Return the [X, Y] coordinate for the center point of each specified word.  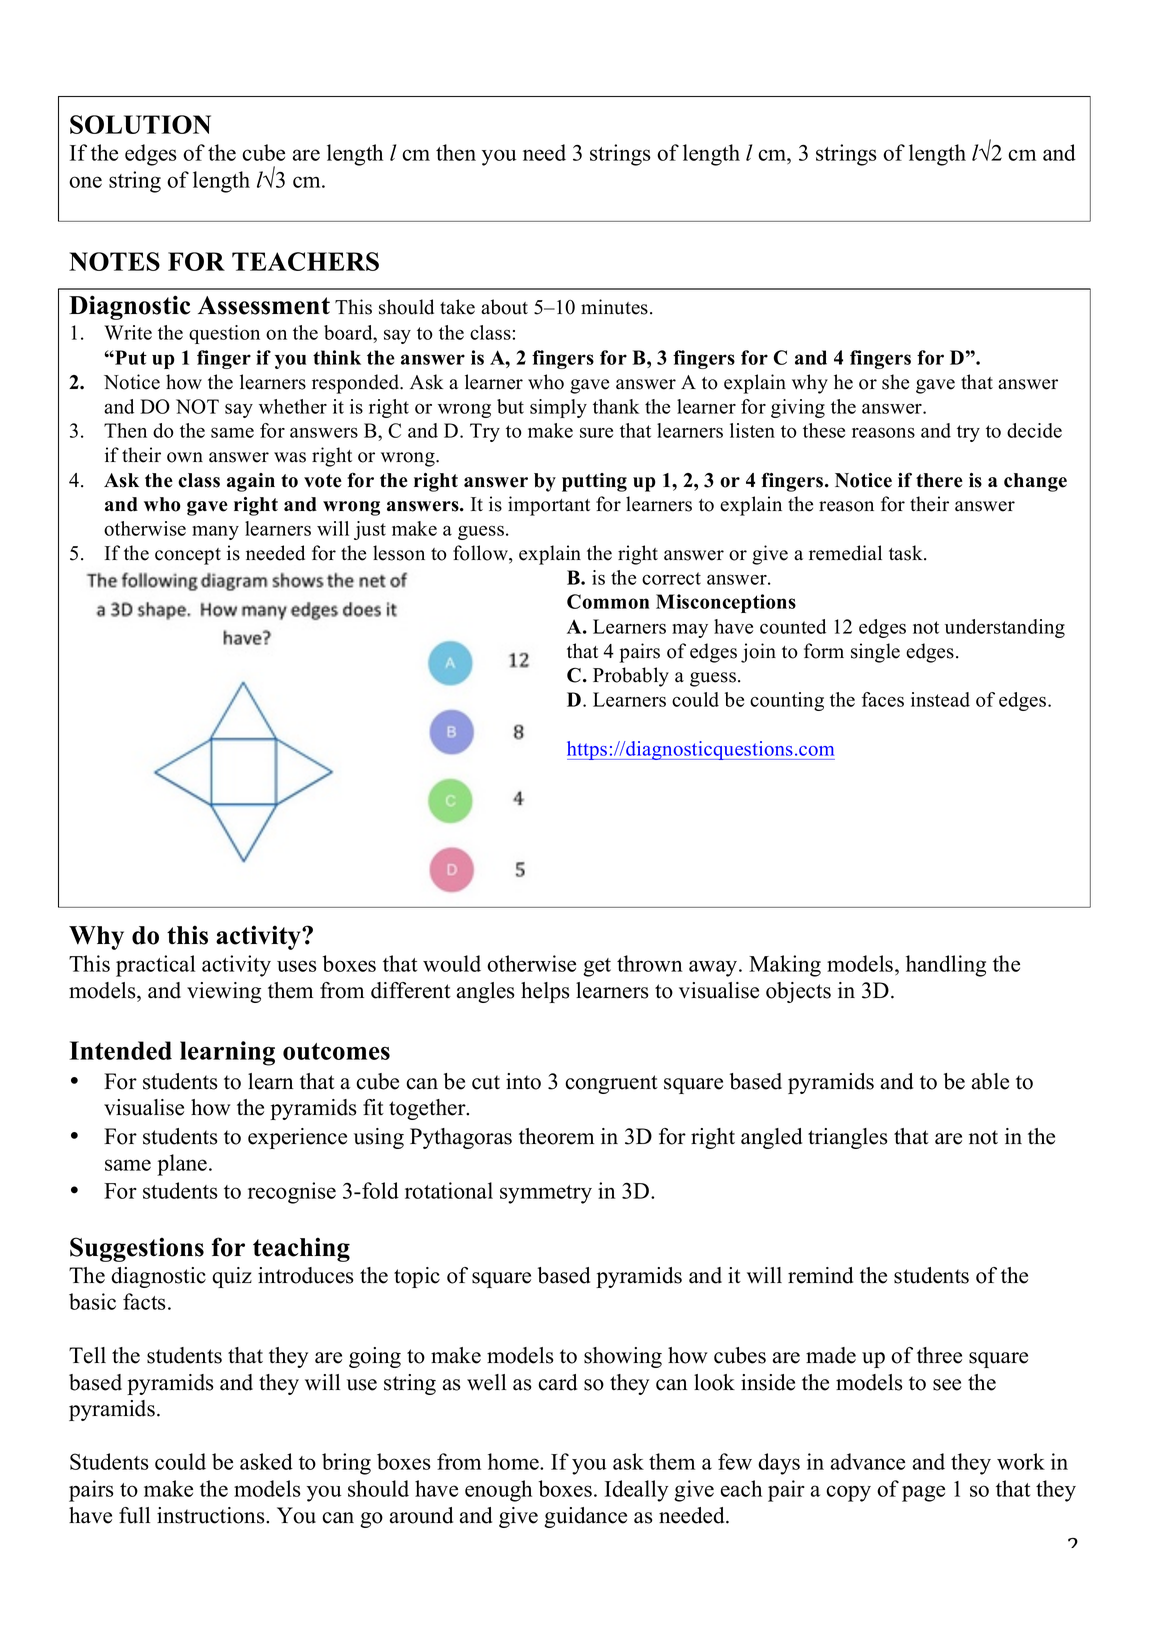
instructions [212, 1515]
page [923, 1493]
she [895, 382]
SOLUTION [140, 124]
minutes [614, 307]
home [514, 1461]
